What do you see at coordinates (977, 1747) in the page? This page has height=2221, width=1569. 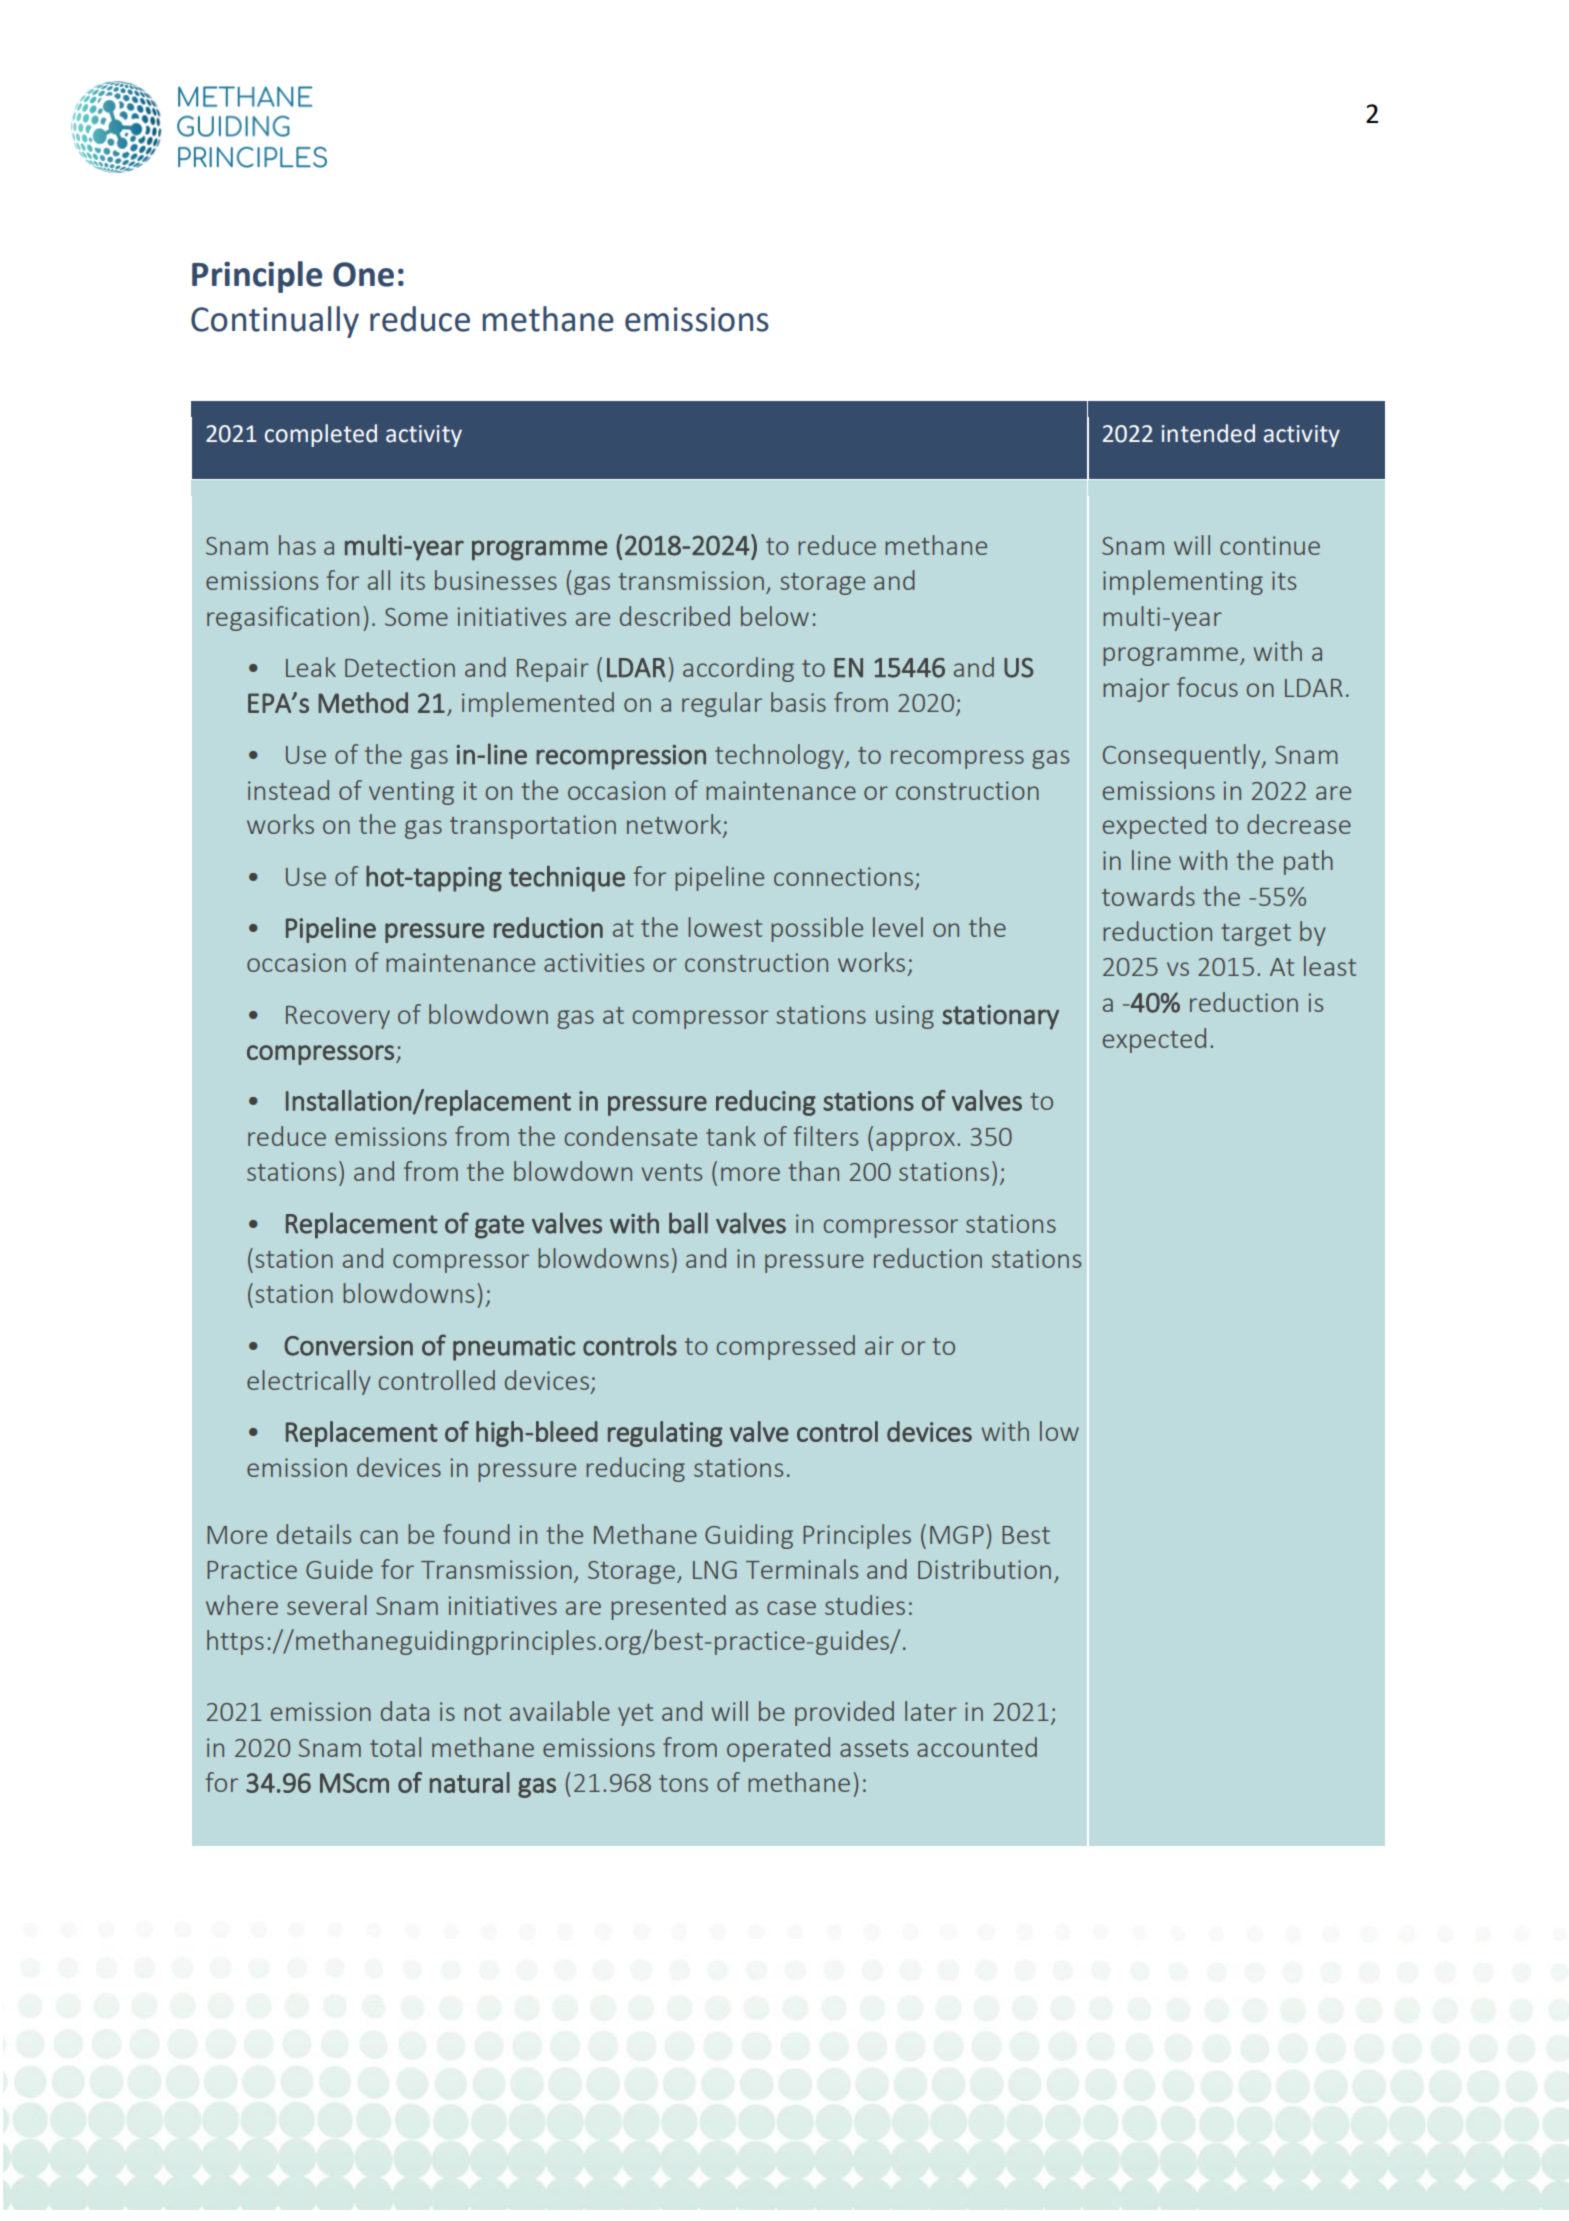 I see `accounted` at bounding box center [977, 1747].
